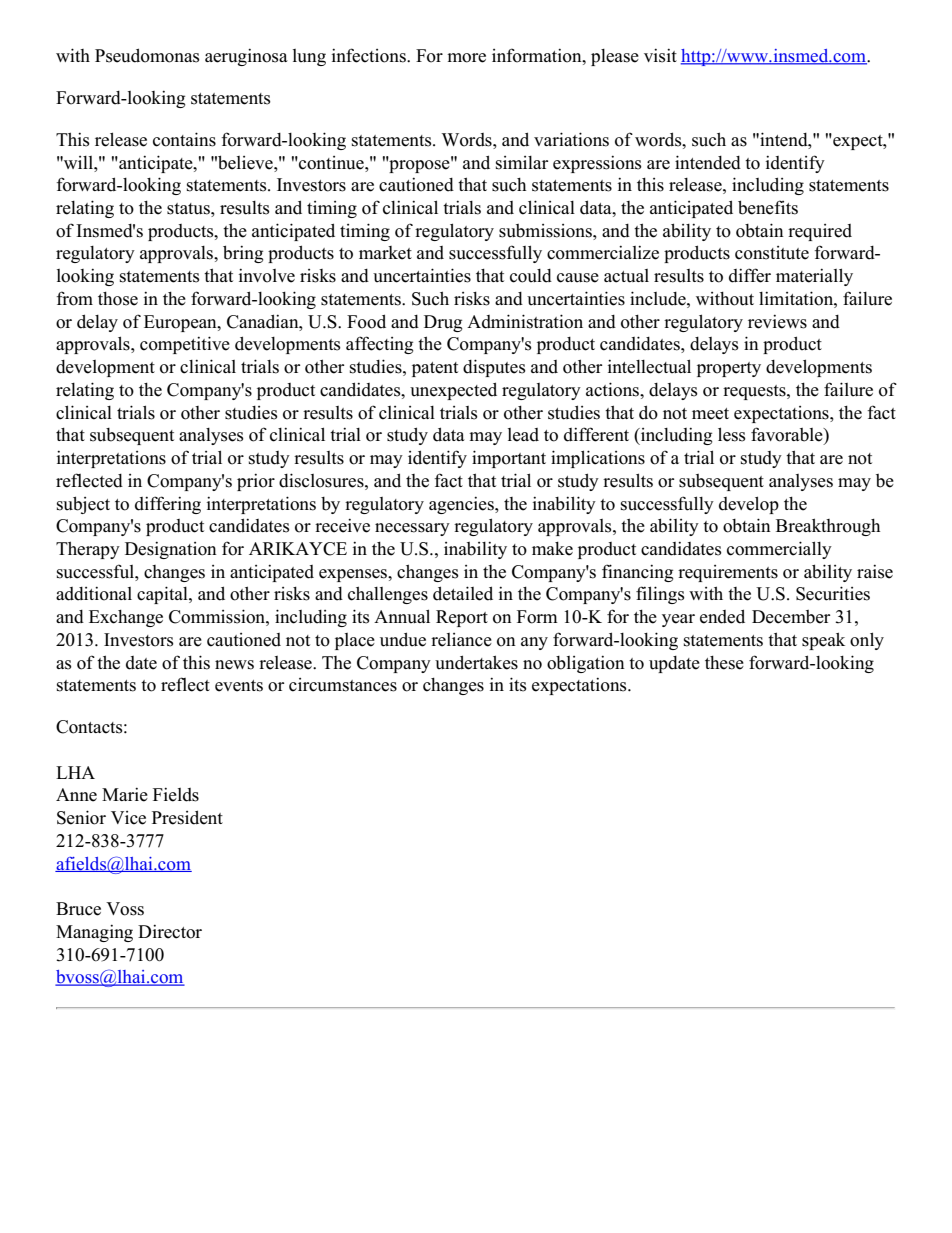  What do you see at coordinates (494, 368) in the screenshot?
I see `disputes` at bounding box center [494, 368].
